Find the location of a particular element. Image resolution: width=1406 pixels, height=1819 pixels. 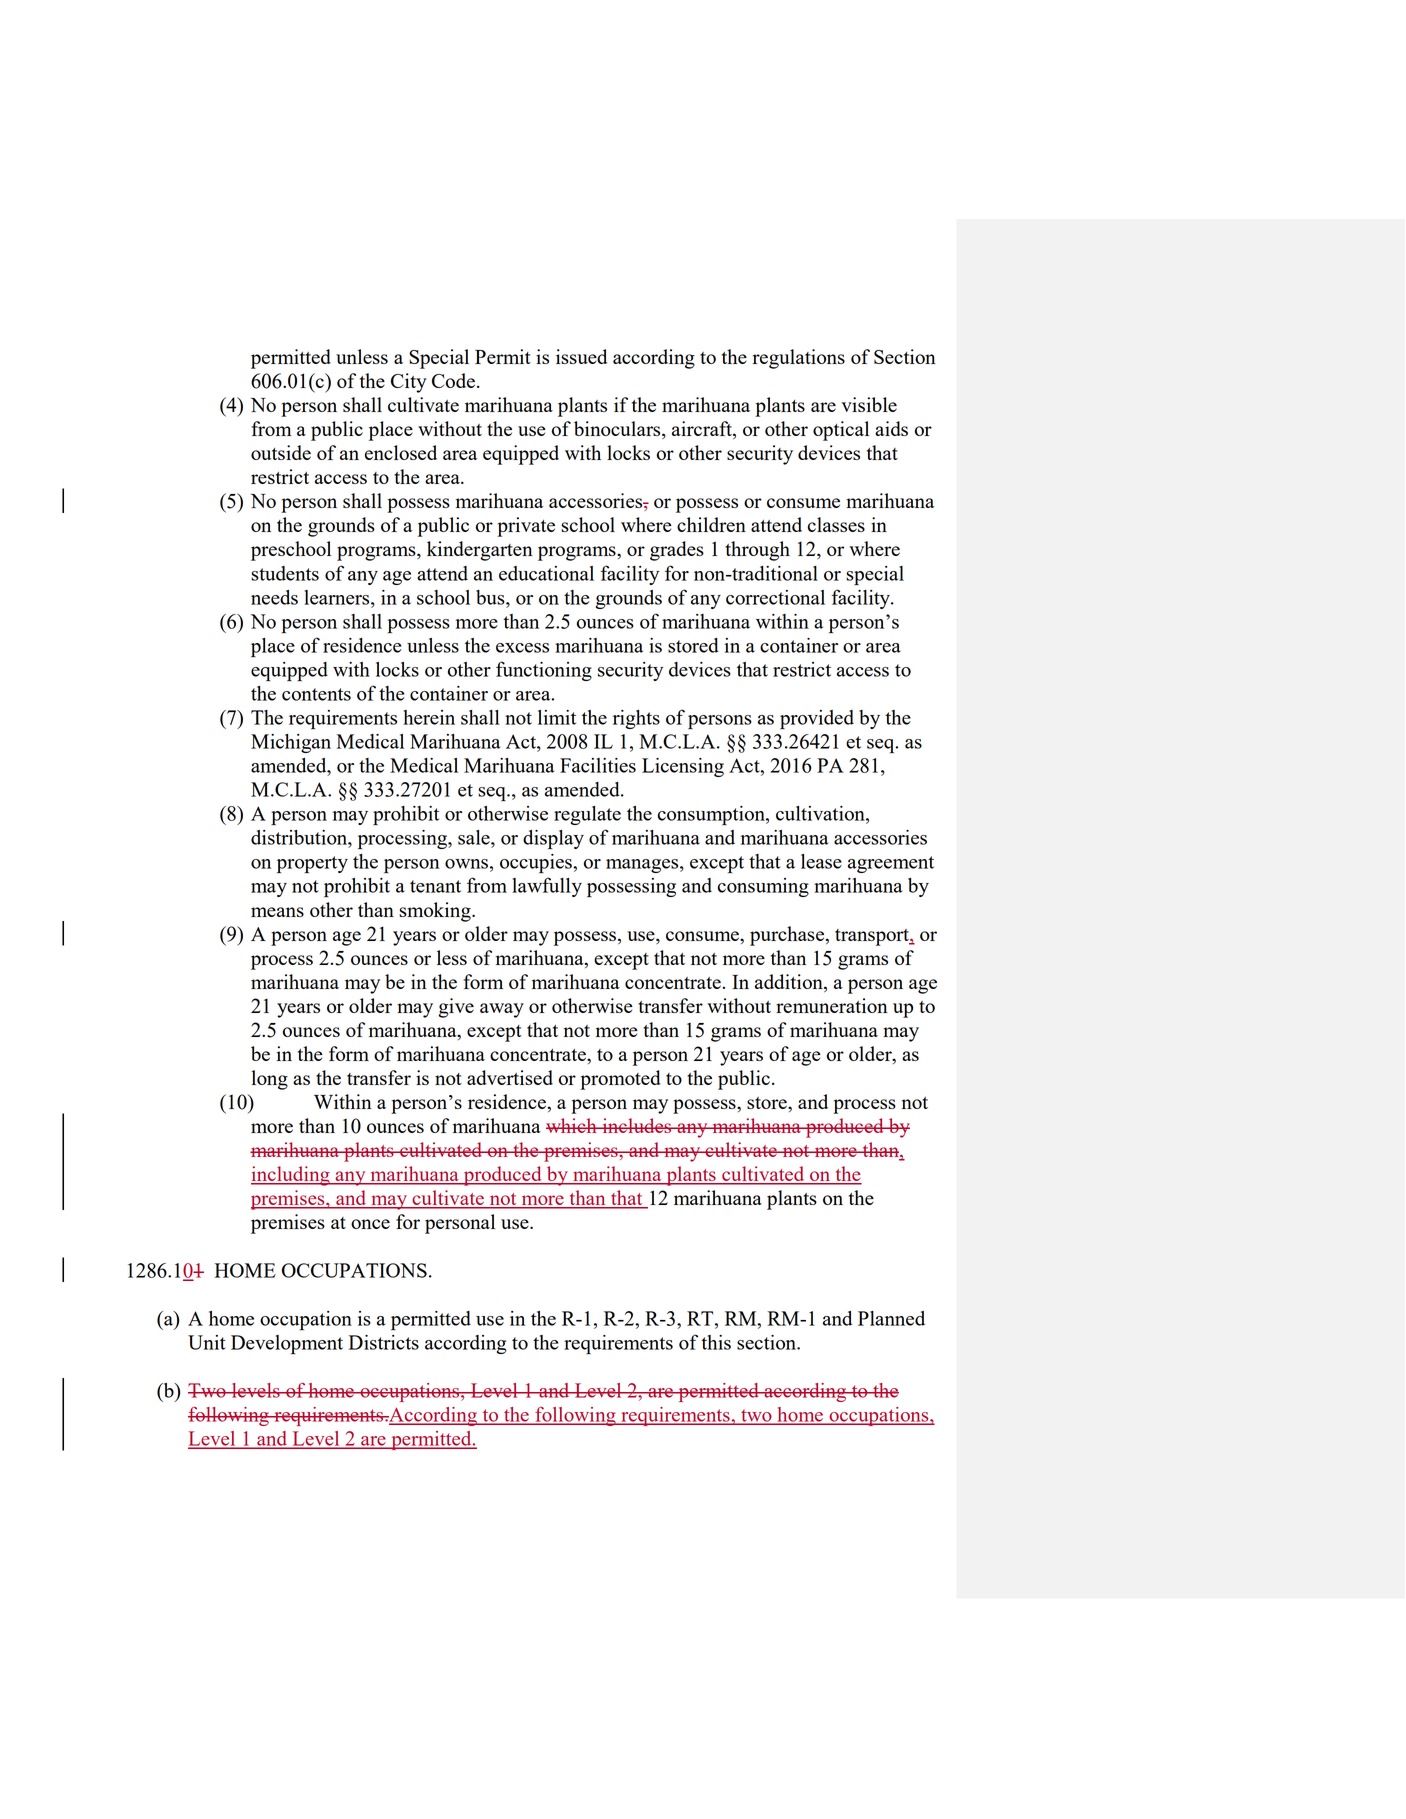

long is located at coordinates (270, 1080).
